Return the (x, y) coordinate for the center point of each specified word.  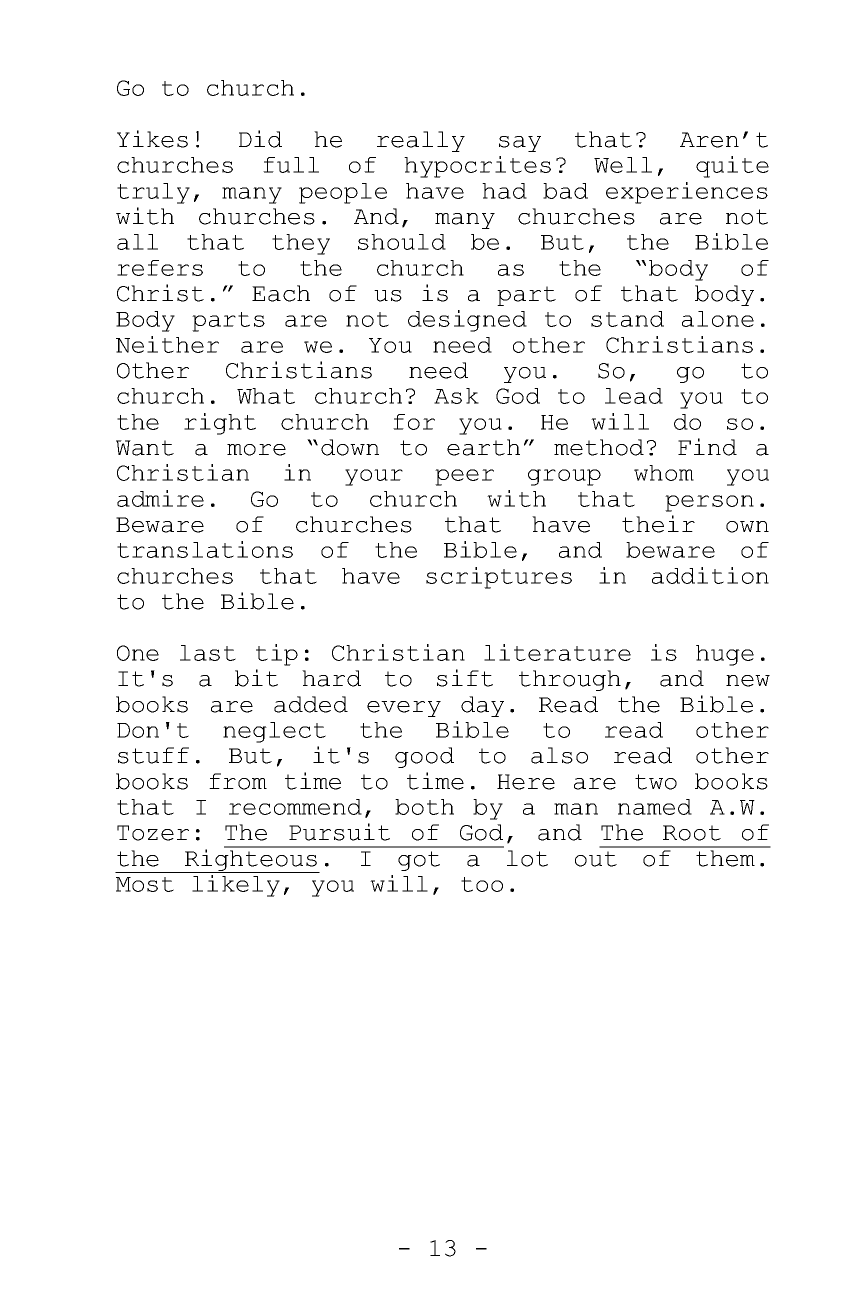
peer (464, 477)
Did (260, 139)
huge (725, 655)
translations (205, 549)
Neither (167, 344)
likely (236, 886)
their (658, 524)
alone (718, 319)
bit (256, 678)
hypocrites (477, 167)
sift (465, 678)
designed (467, 321)
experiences (687, 193)
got (419, 861)
